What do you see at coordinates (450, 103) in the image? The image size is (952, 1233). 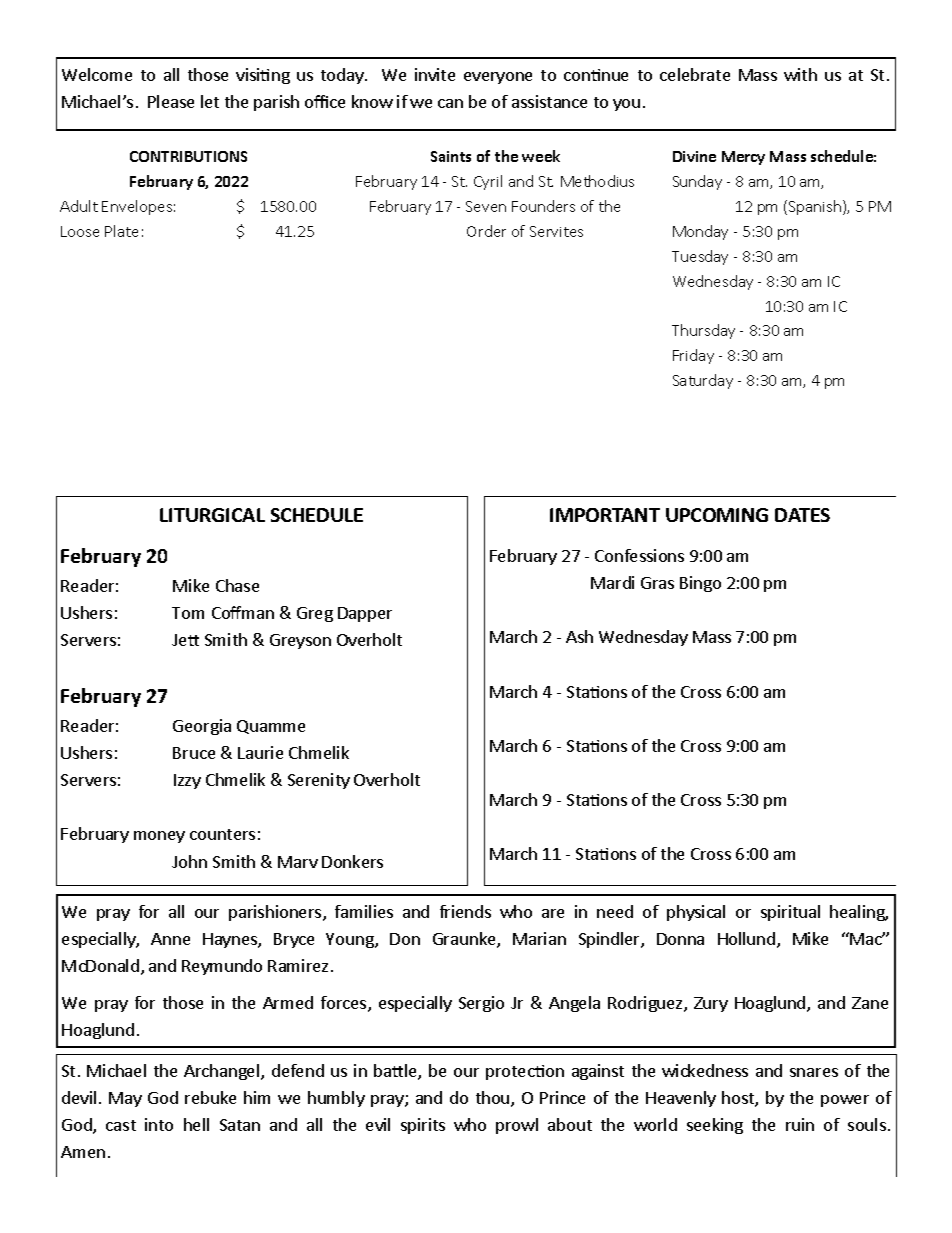 I see `can` at bounding box center [450, 103].
